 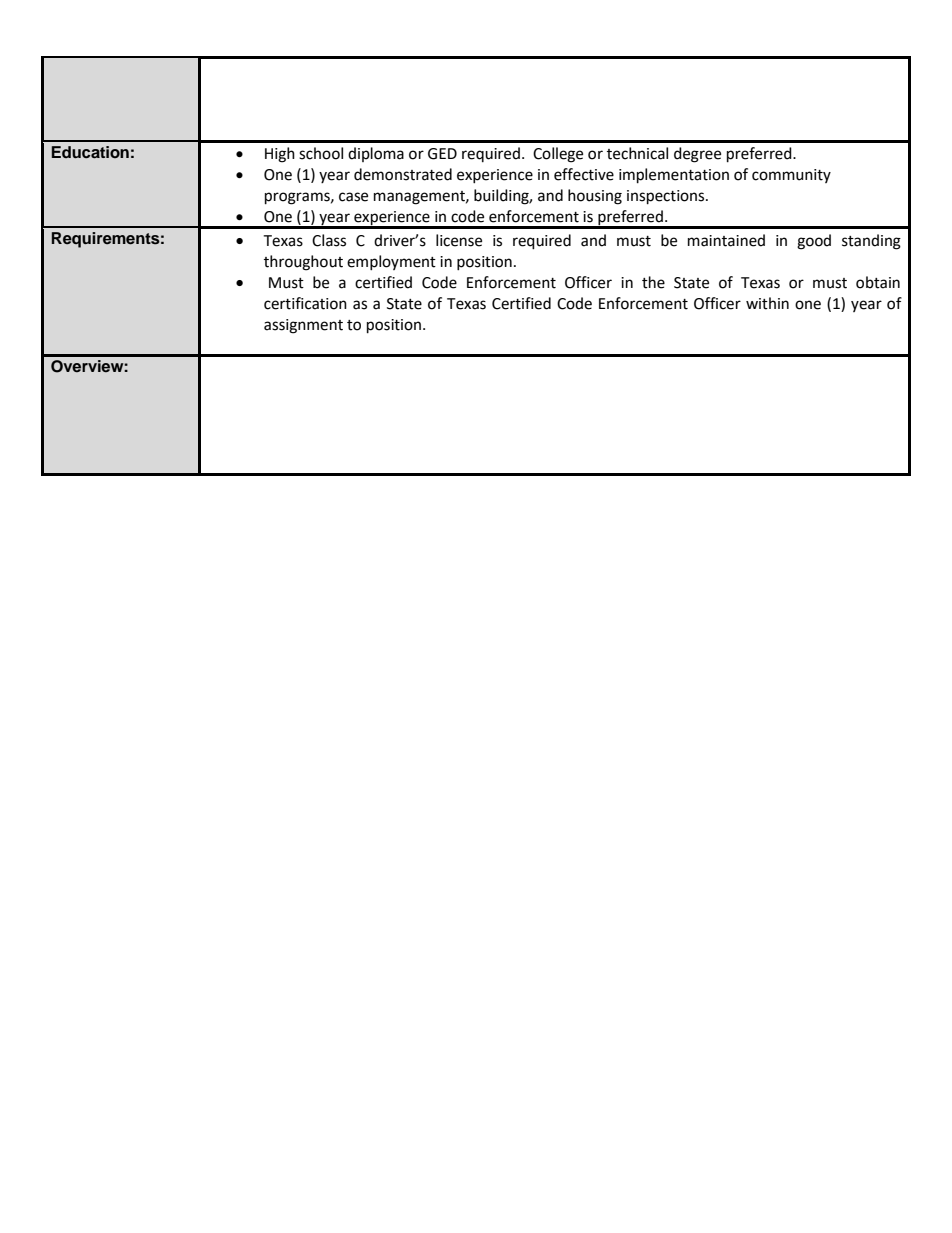 What do you see at coordinates (303, 326) in the screenshot?
I see `assignment` at bounding box center [303, 326].
